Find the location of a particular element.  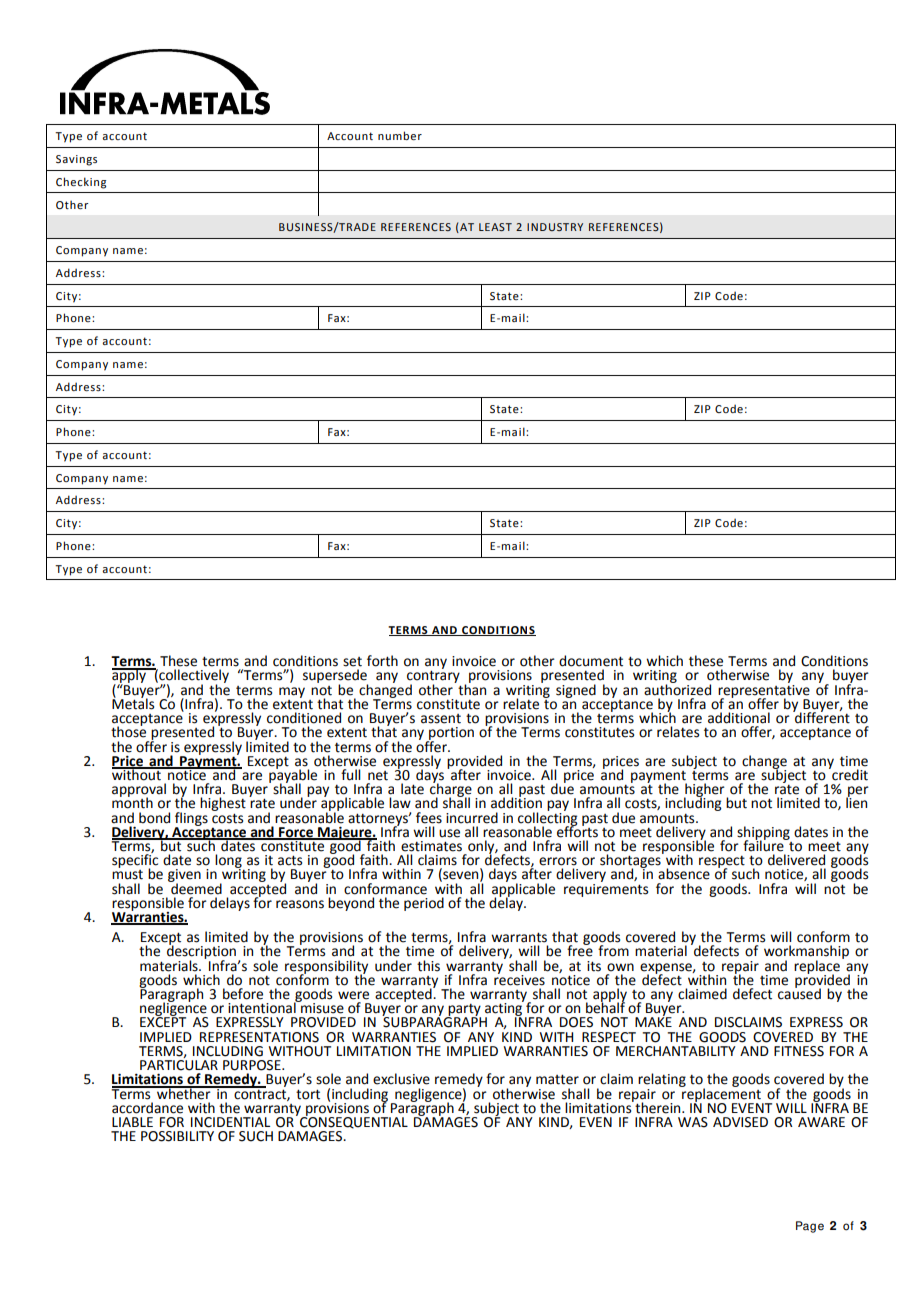

accordance is located at coordinates (147, 1108).
